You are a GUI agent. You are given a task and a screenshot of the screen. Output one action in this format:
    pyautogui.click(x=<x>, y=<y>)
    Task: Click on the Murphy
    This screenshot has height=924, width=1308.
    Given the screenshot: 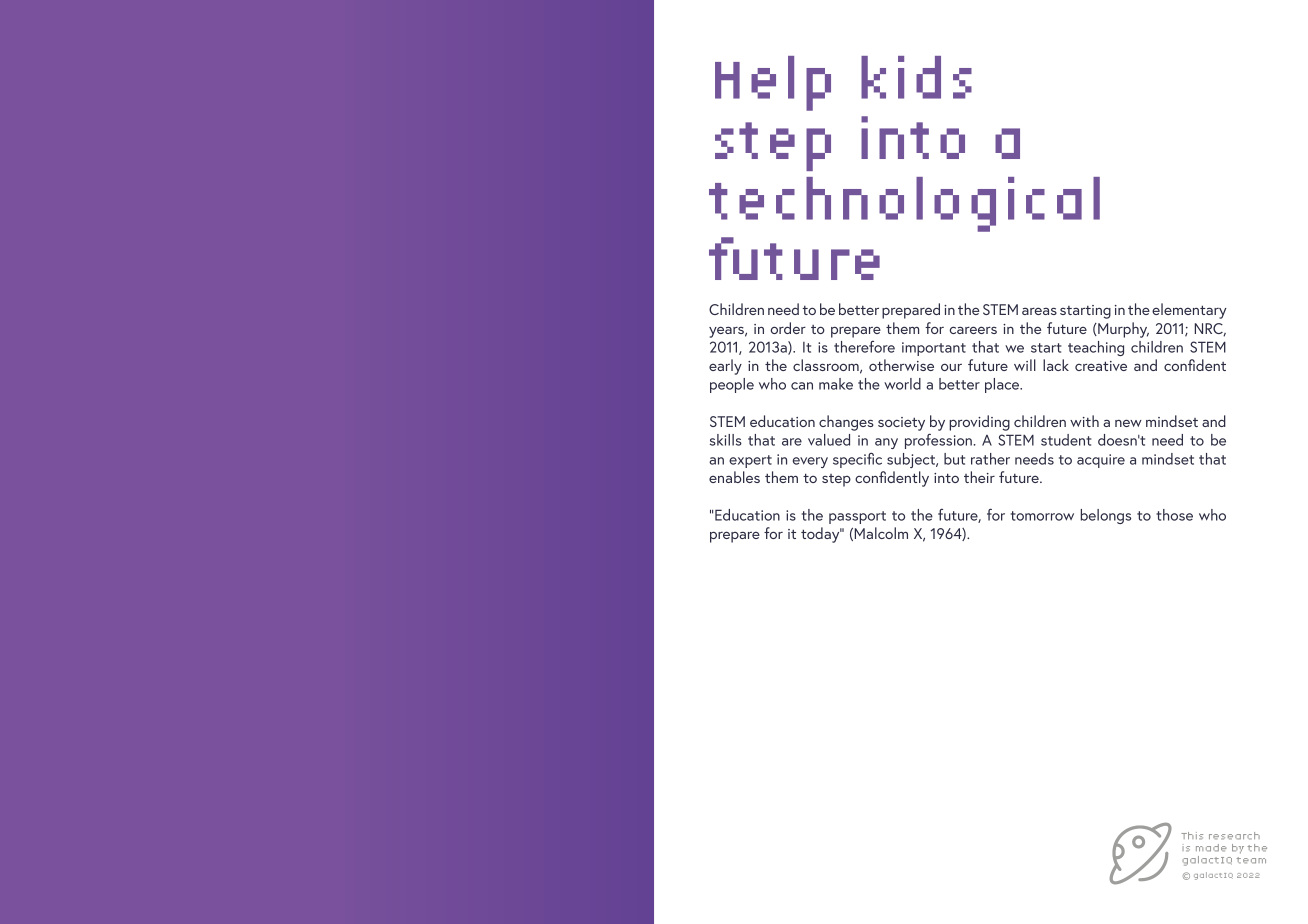 What is the action you would take?
    pyautogui.click(x=1122, y=330)
